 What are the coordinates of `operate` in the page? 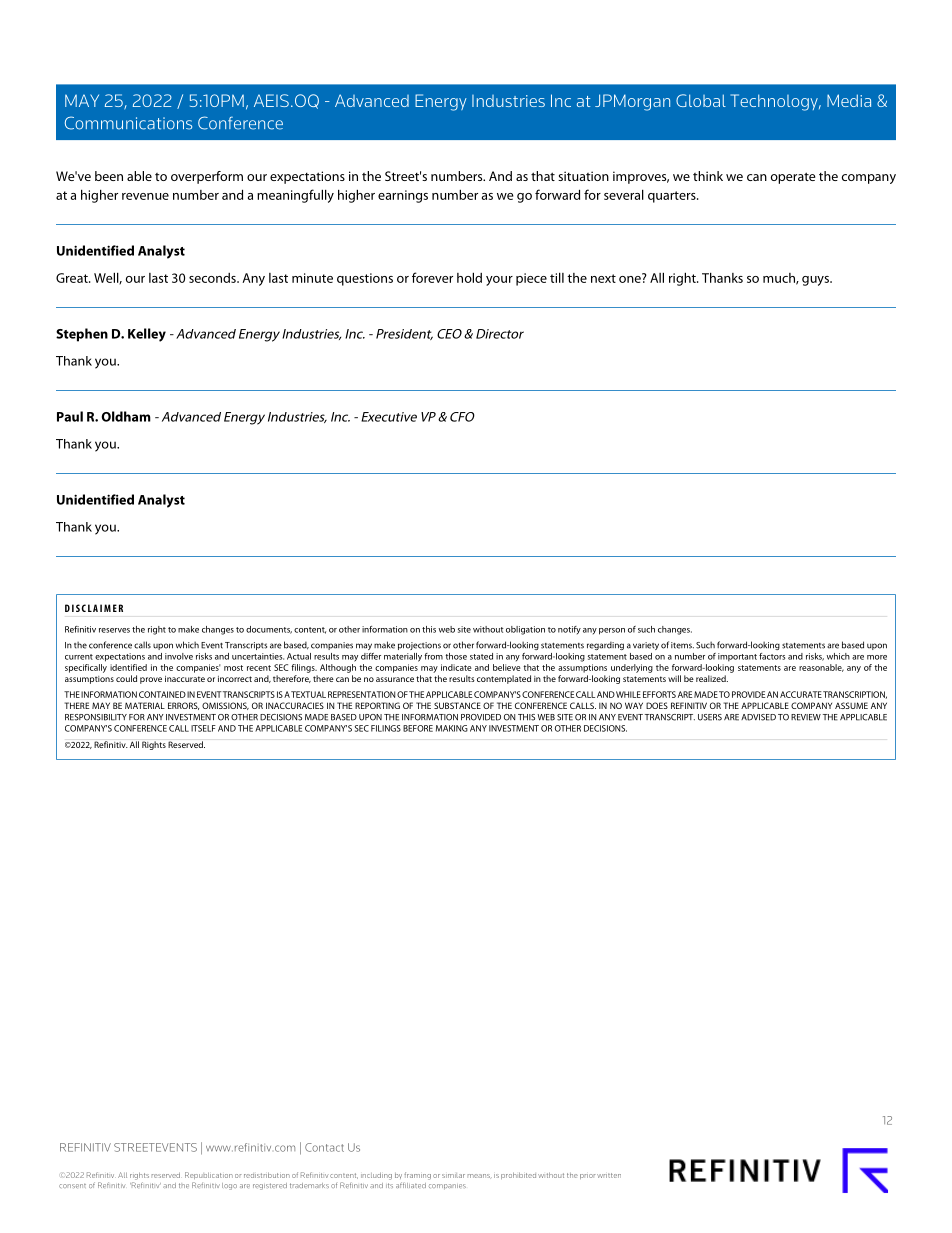 It's located at (793, 178).
